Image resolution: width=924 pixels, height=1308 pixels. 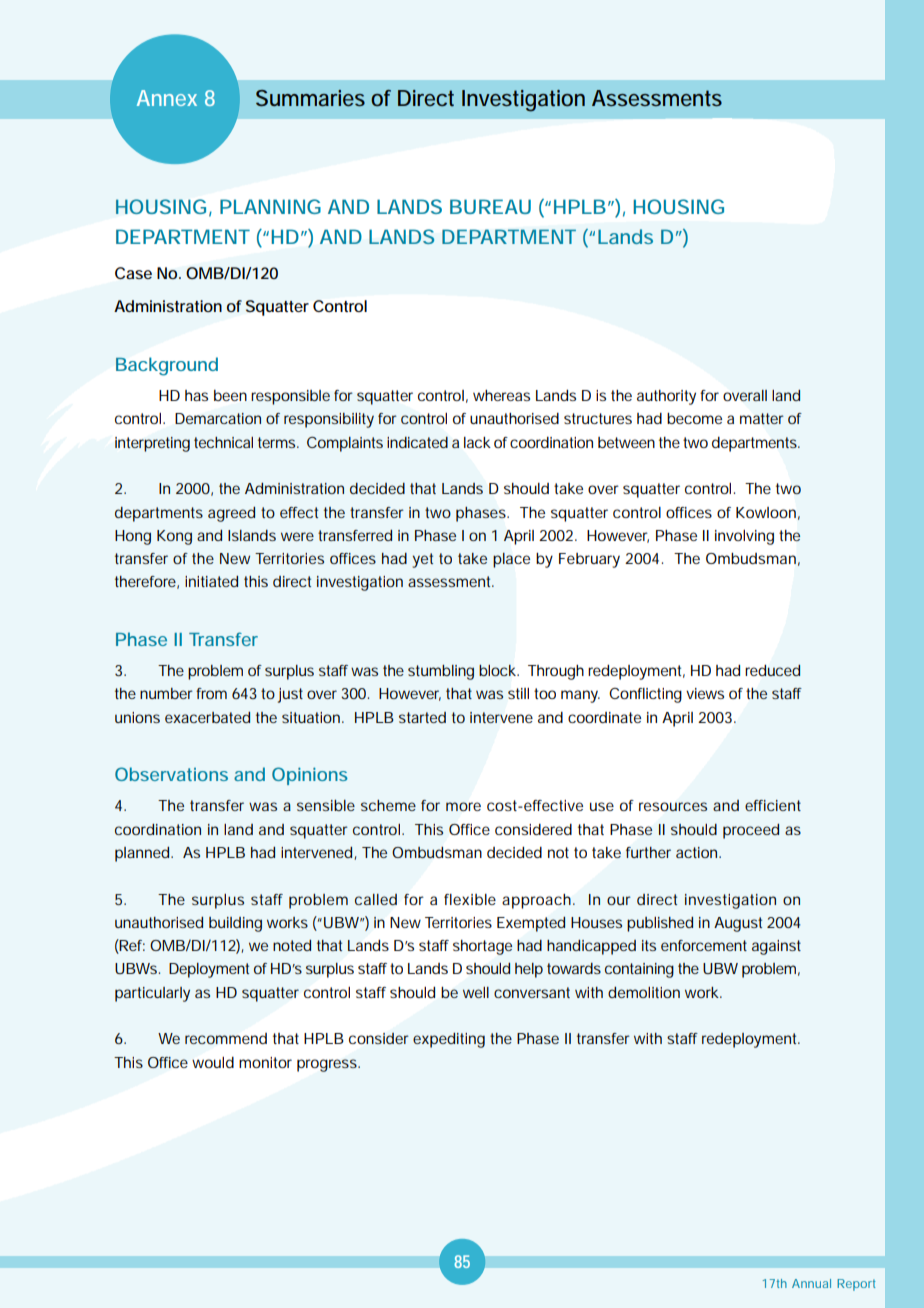 What do you see at coordinates (666, 397) in the document?
I see `authority` at bounding box center [666, 397].
